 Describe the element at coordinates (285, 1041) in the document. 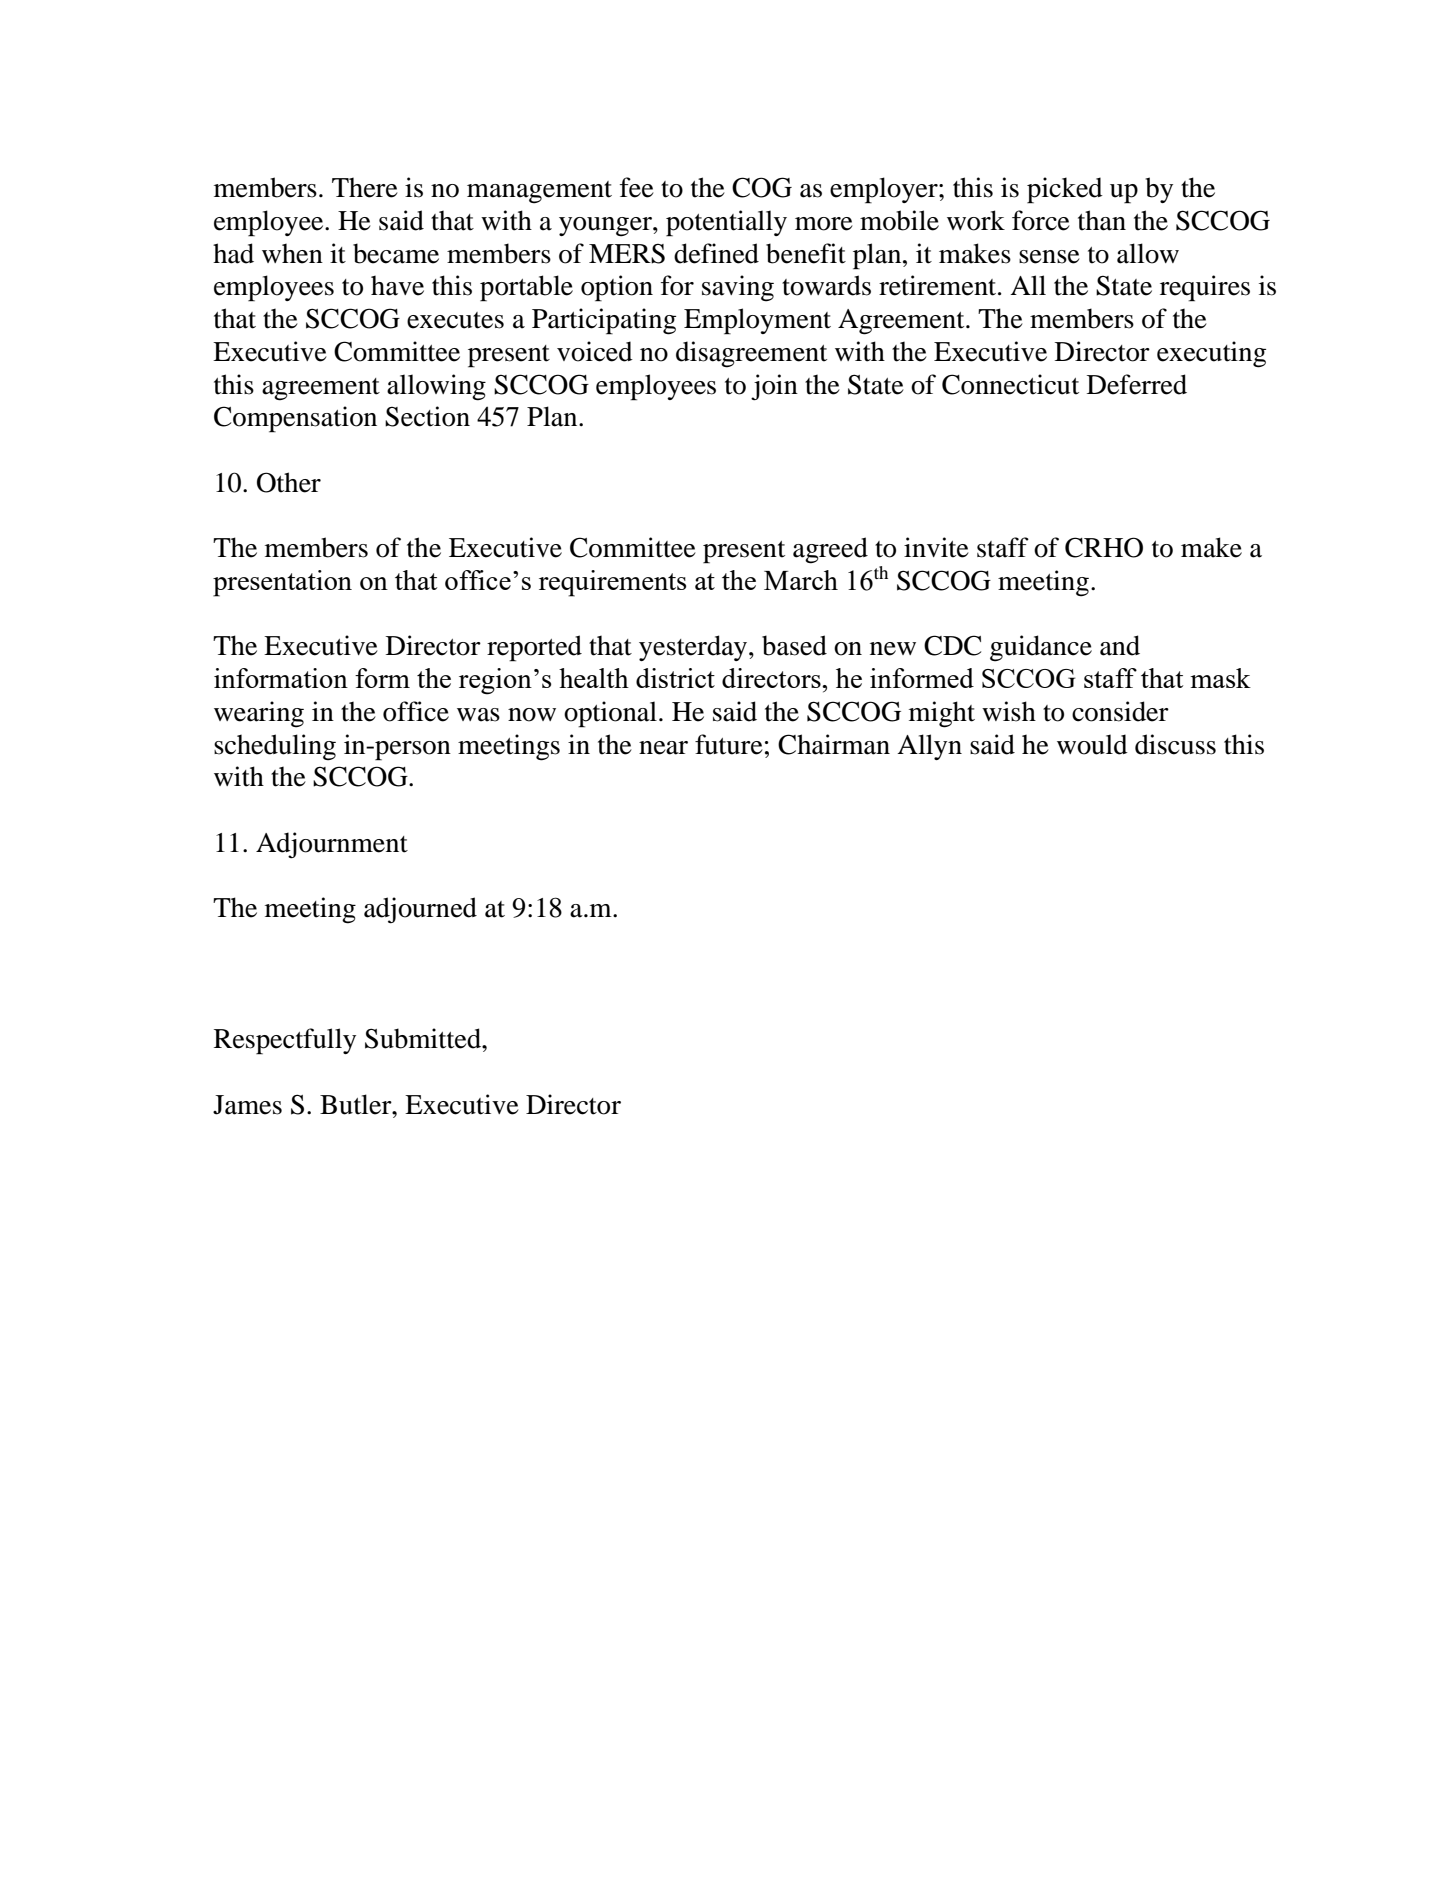

I see `Respectfully` at that location.
